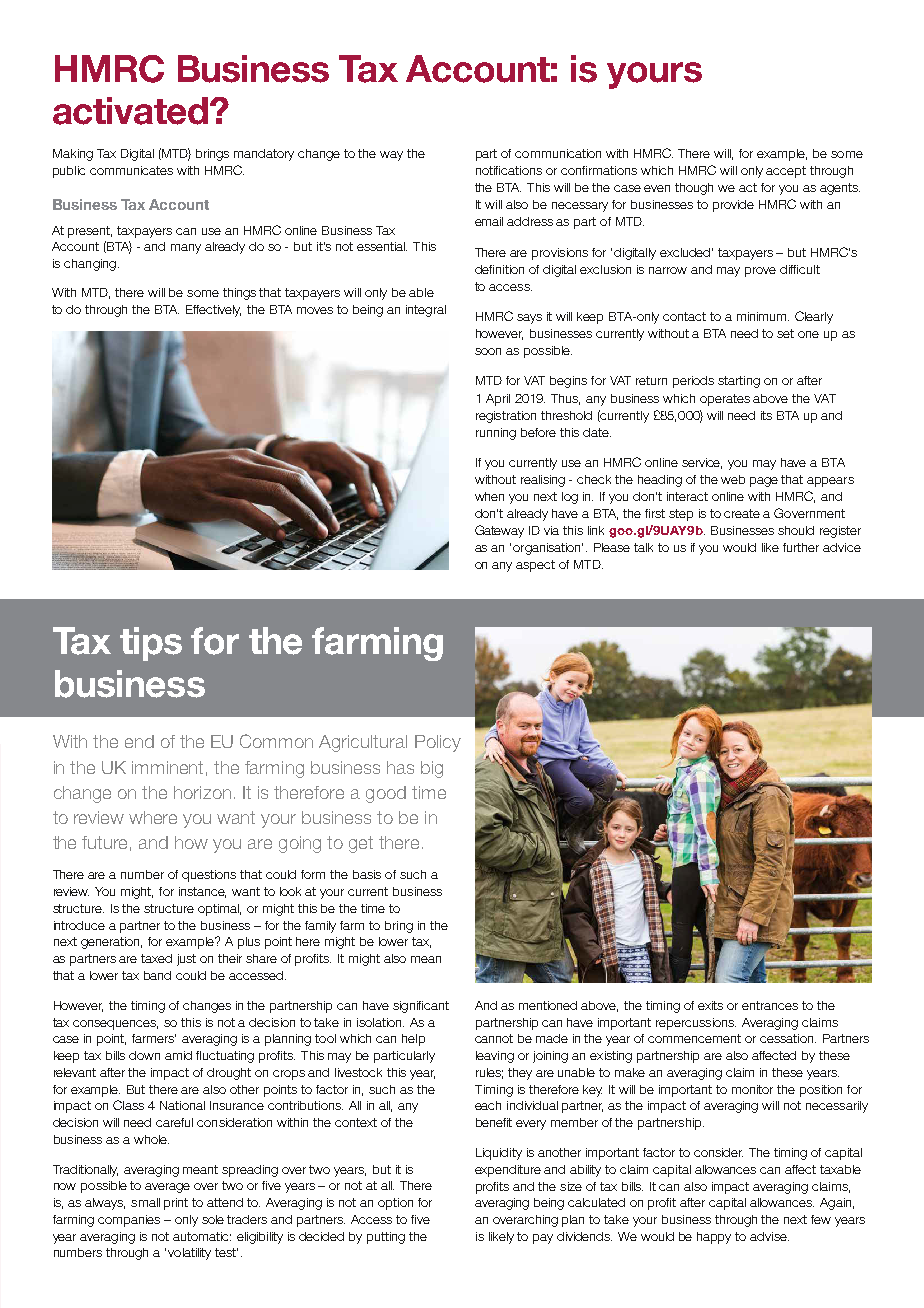  What do you see at coordinates (769, 1236) in the screenshot?
I see `advise` at bounding box center [769, 1236].
